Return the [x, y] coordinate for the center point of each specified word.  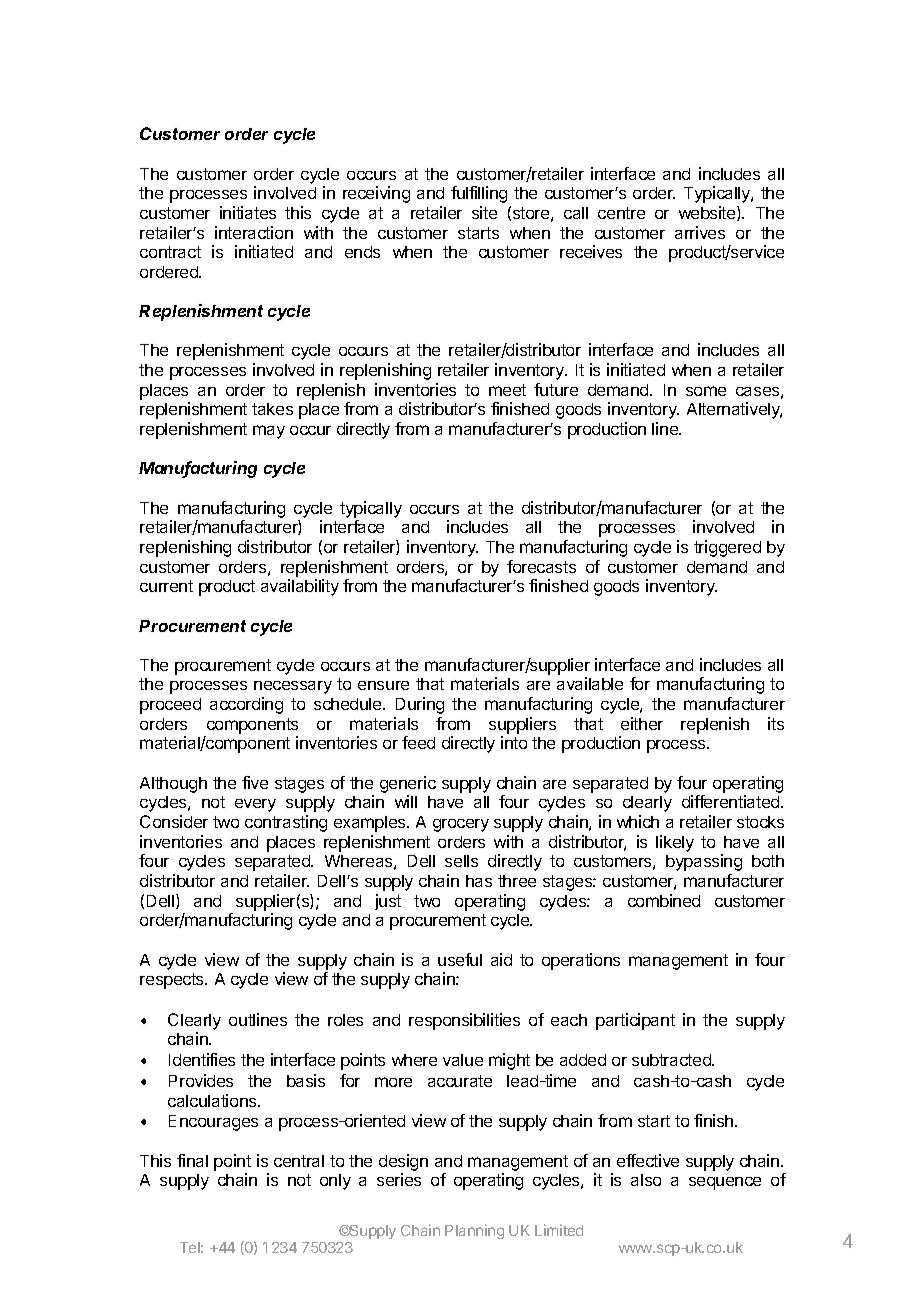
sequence [725, 1183]
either [642, 723]
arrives [700, 232]
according [246, 705]
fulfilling [479, 194]
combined [664, 900]
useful [460, 959]
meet [507, 390]
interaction [254, 232]
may [269, 432]
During [420, 705]
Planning [474, 1231]
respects [173, 981]
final [192, 1160]
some [706, 391]
